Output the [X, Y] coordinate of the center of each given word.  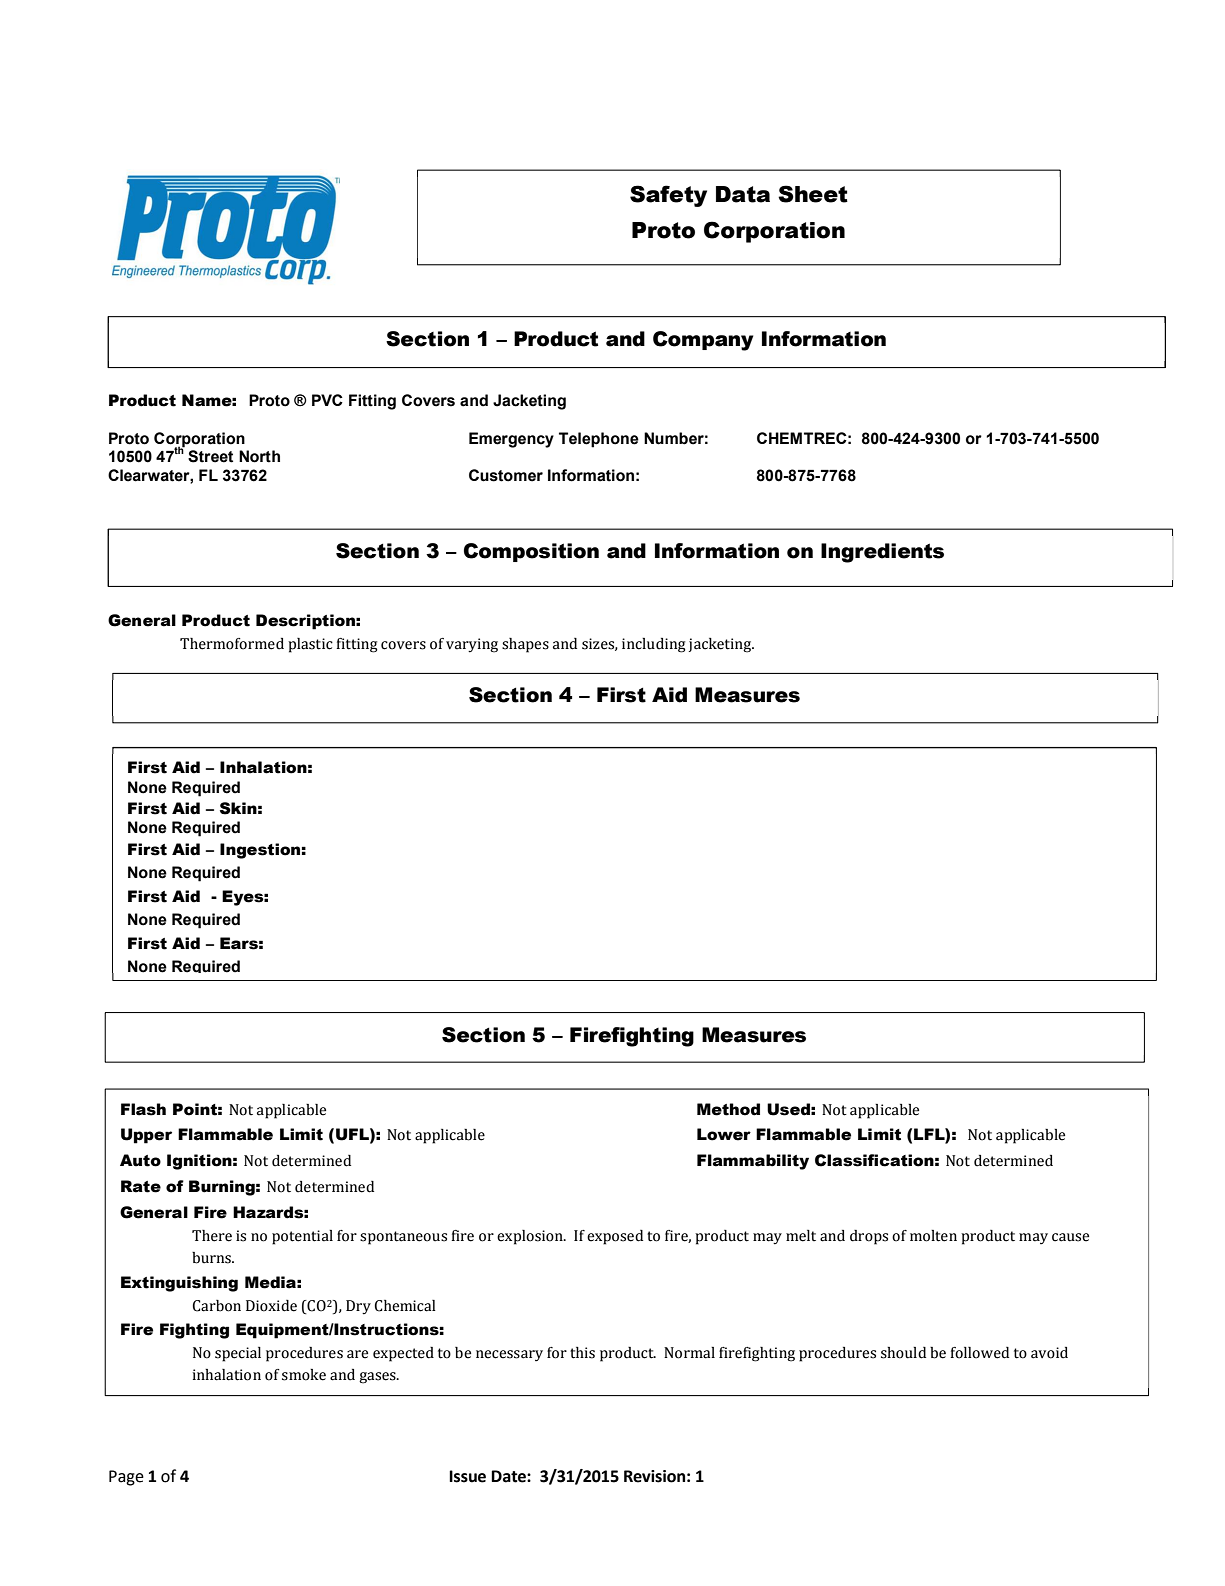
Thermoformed [232, 644]
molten [933, 1236]
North [259, 456]
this [582, 1353]
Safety [668, 196]
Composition [531, 552]
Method [728, 1109]
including [654, 645]
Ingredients [882, 553]
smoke [304, 1375]
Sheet [813, 194]
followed [979, 1353]
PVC [327, 400]
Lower [724, 1134]
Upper [146, 1136]
